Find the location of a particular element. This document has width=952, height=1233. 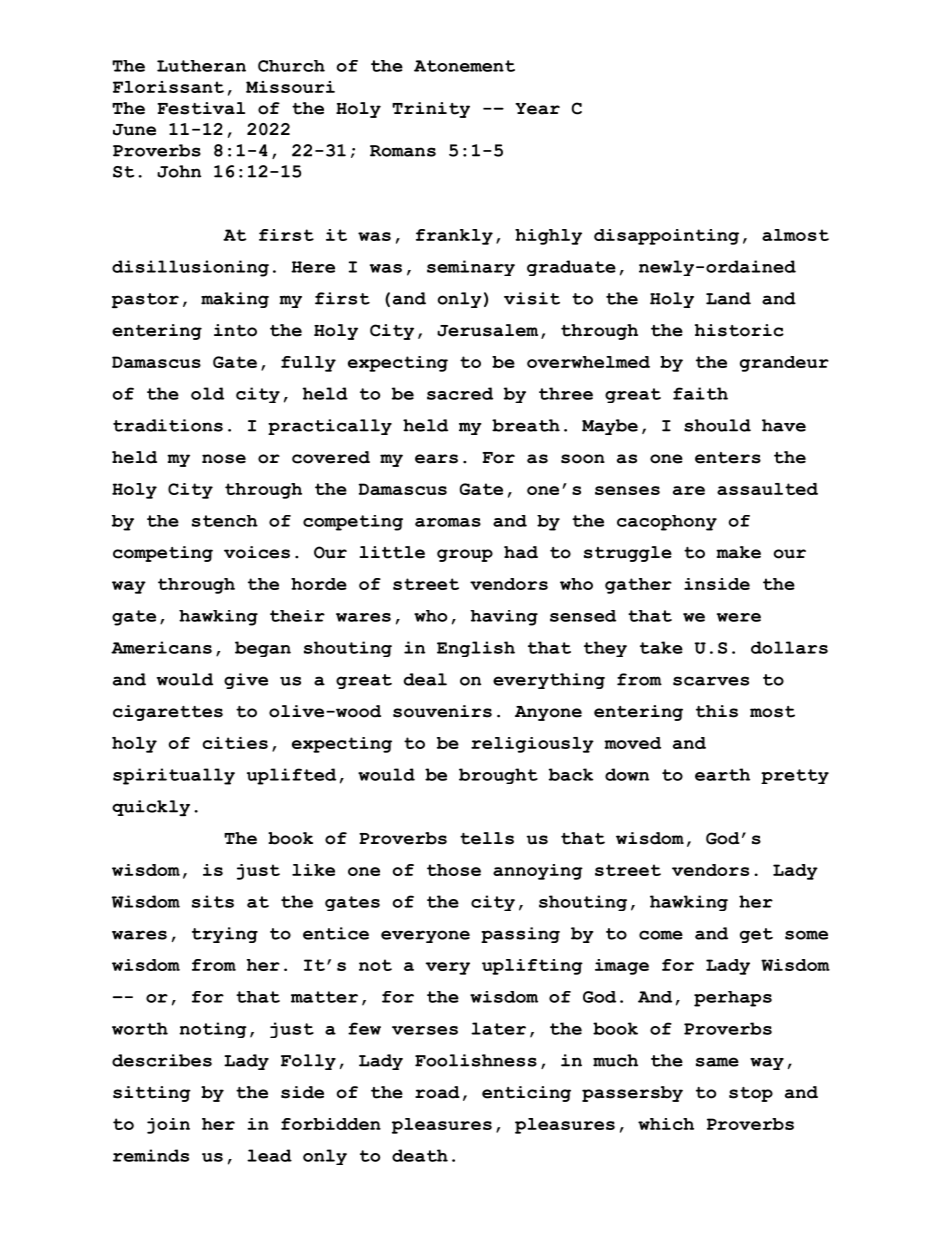

those is located at coordinates (454, 870).
